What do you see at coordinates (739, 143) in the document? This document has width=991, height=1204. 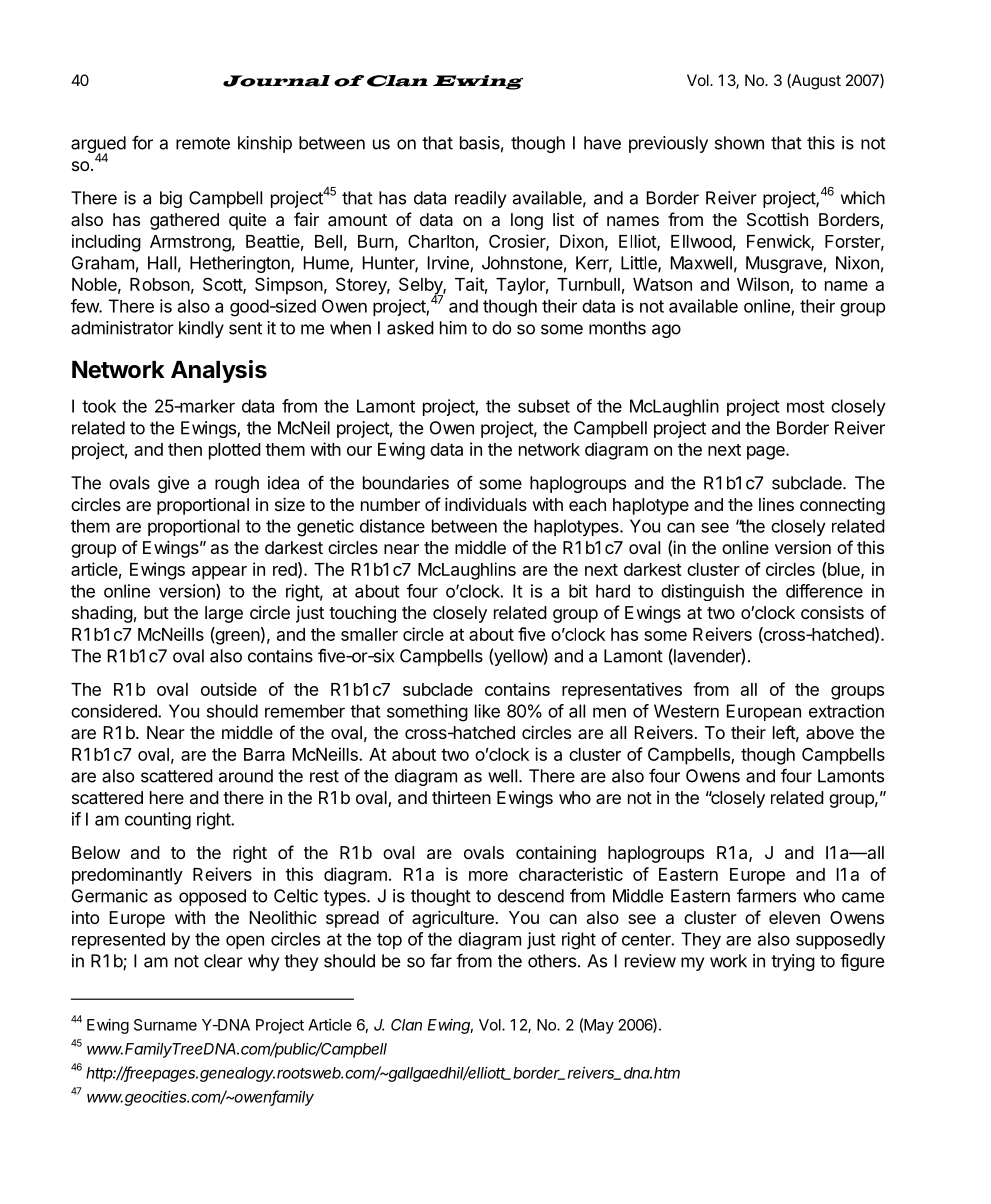 I see `shown` at bounding box center [739, 143].
